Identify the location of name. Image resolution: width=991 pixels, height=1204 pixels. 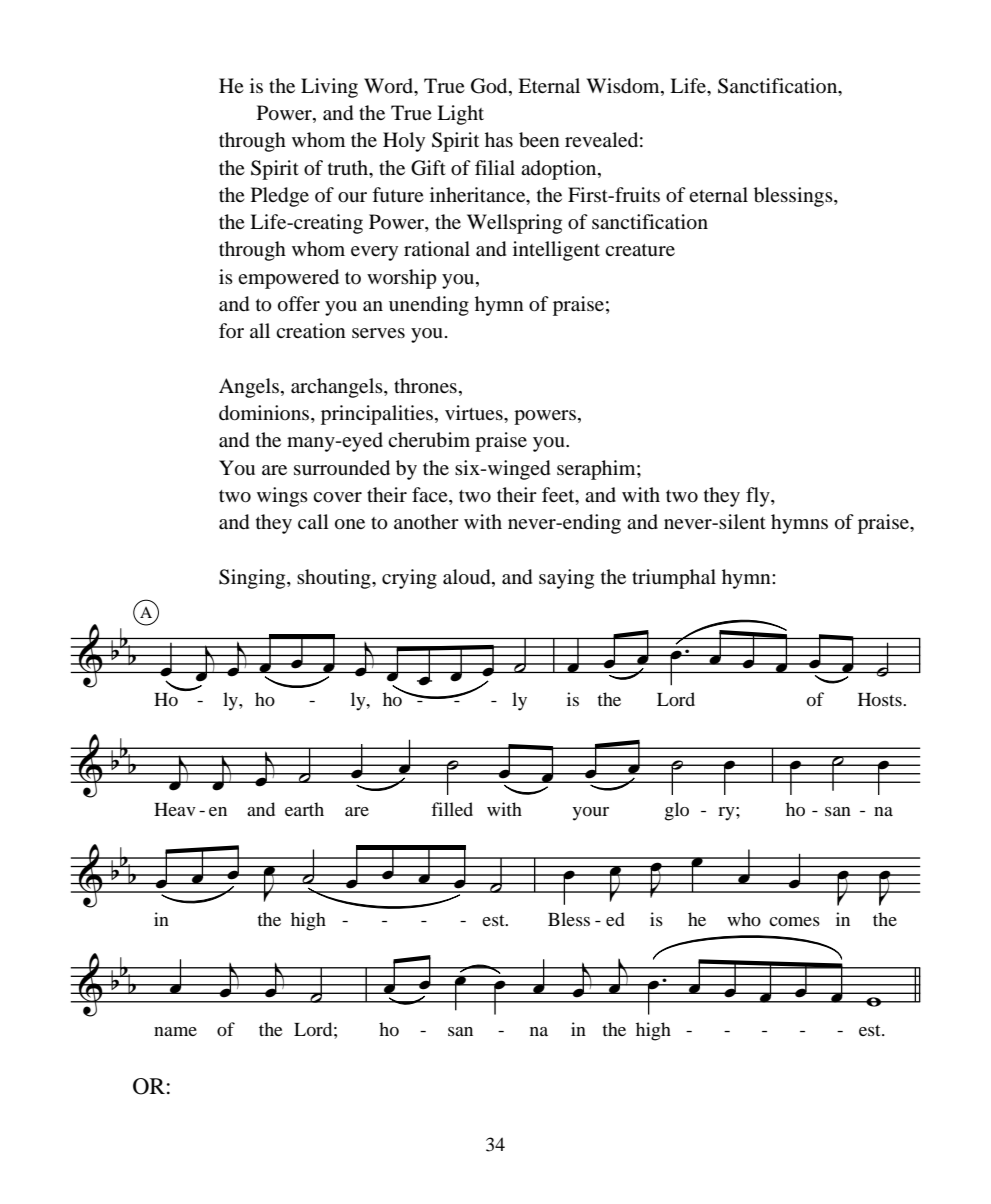
(175, 1031).
